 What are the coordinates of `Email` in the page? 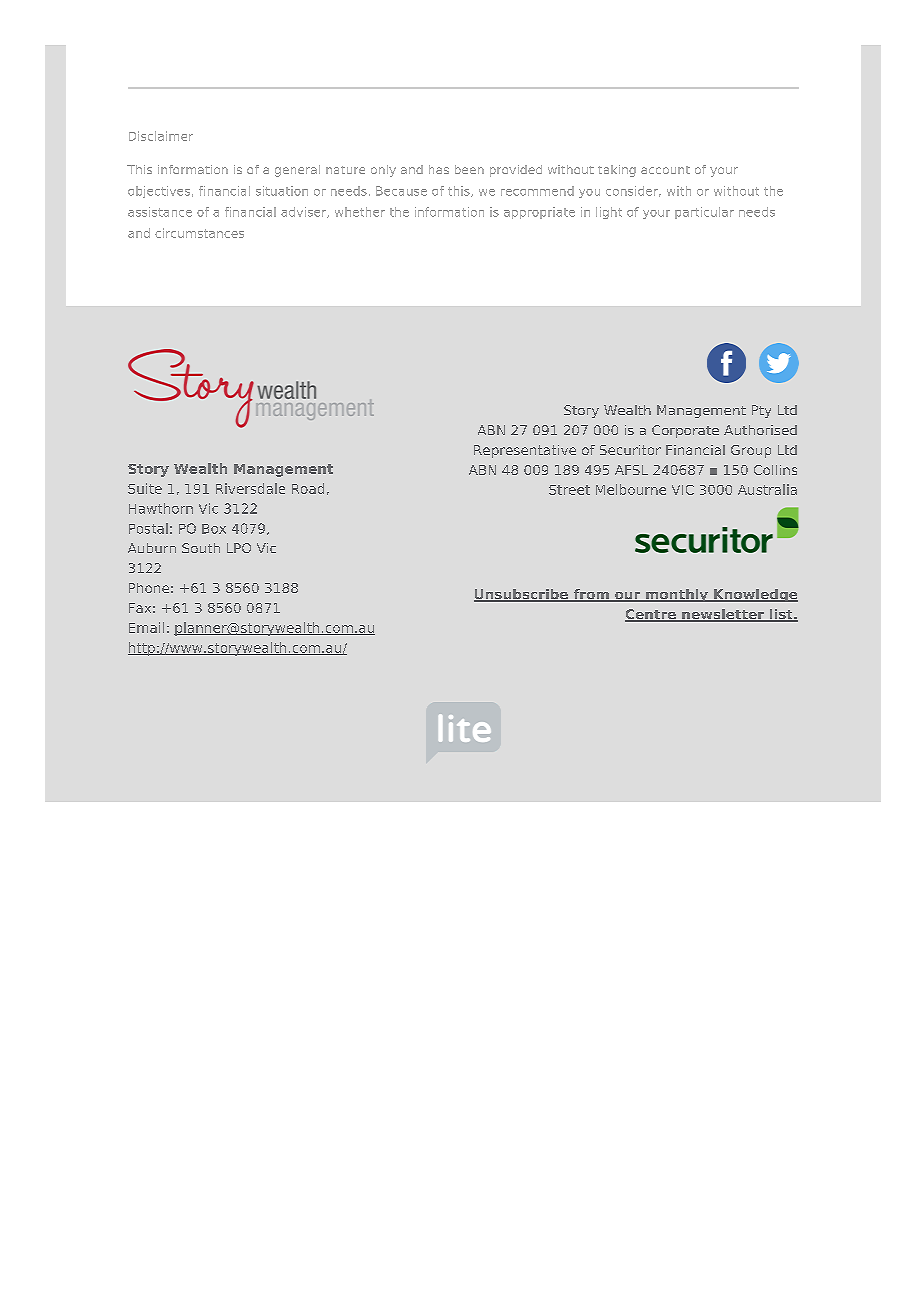 It's located at (146, 627).
